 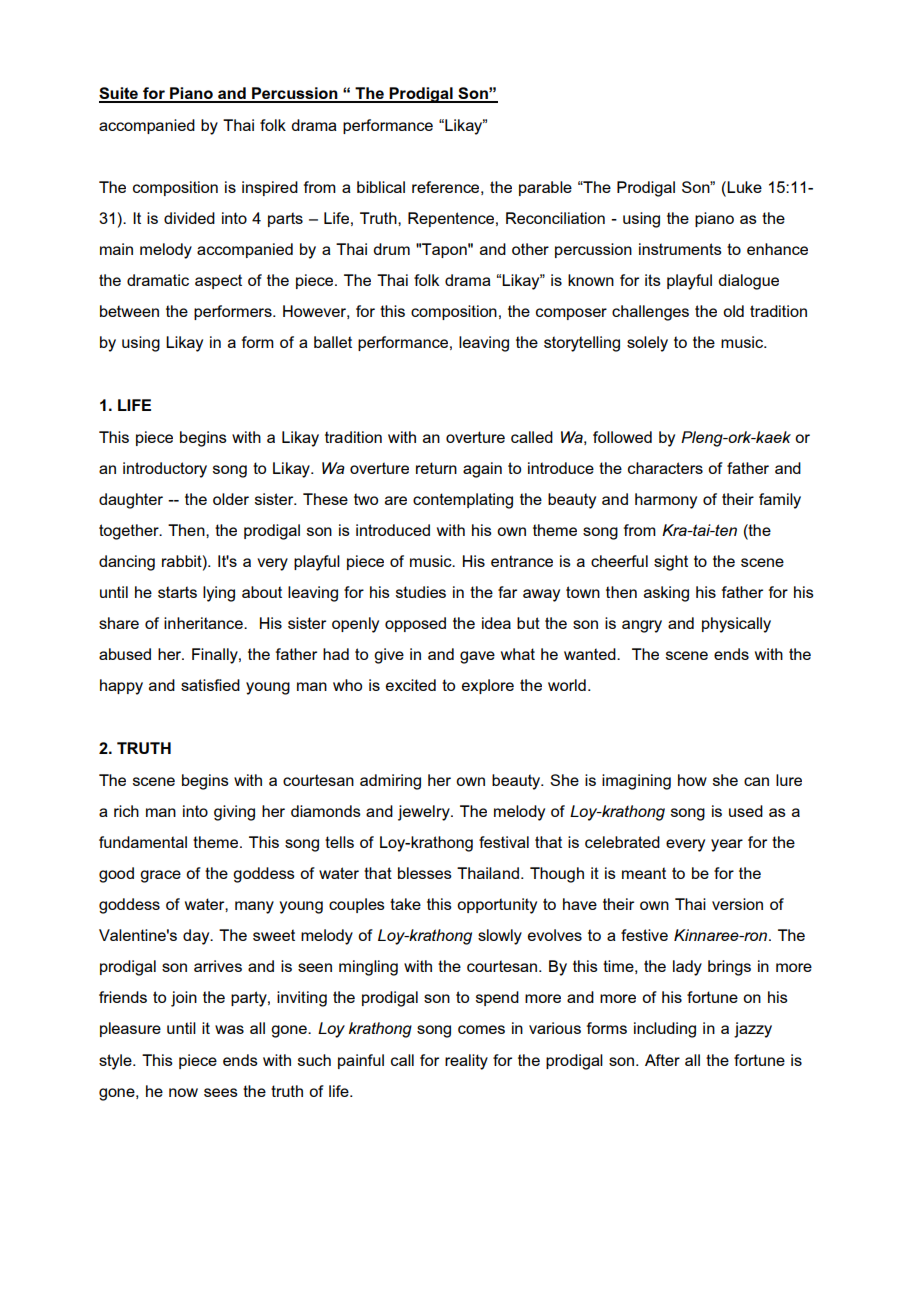 What do you see at coordinates (662, 1060) in the image?
I see `After` at bounding box center [662, 1060].
